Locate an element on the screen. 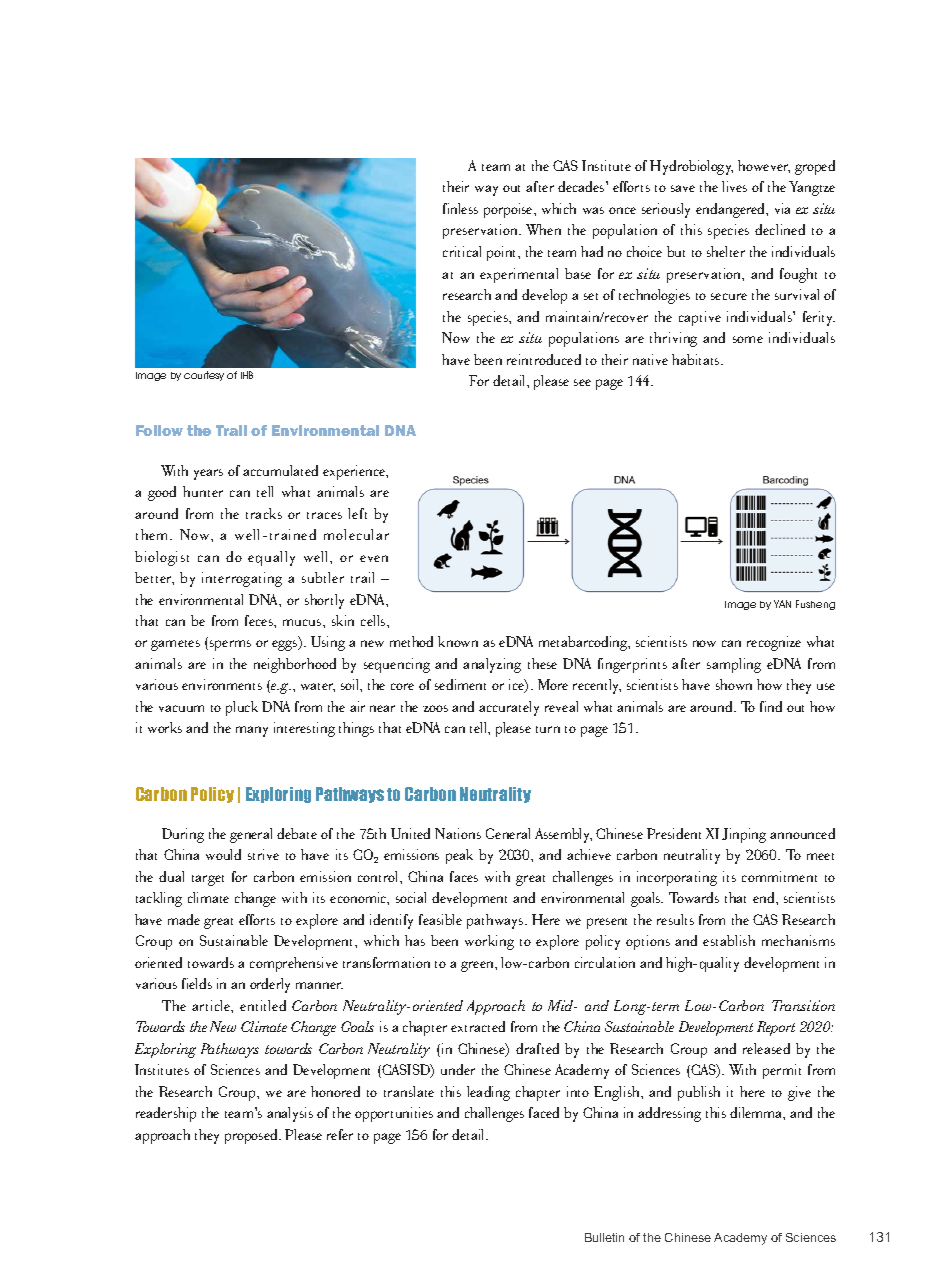 This screenshot has width=949, height=1288. lives is located at coordinates (734, 186).
